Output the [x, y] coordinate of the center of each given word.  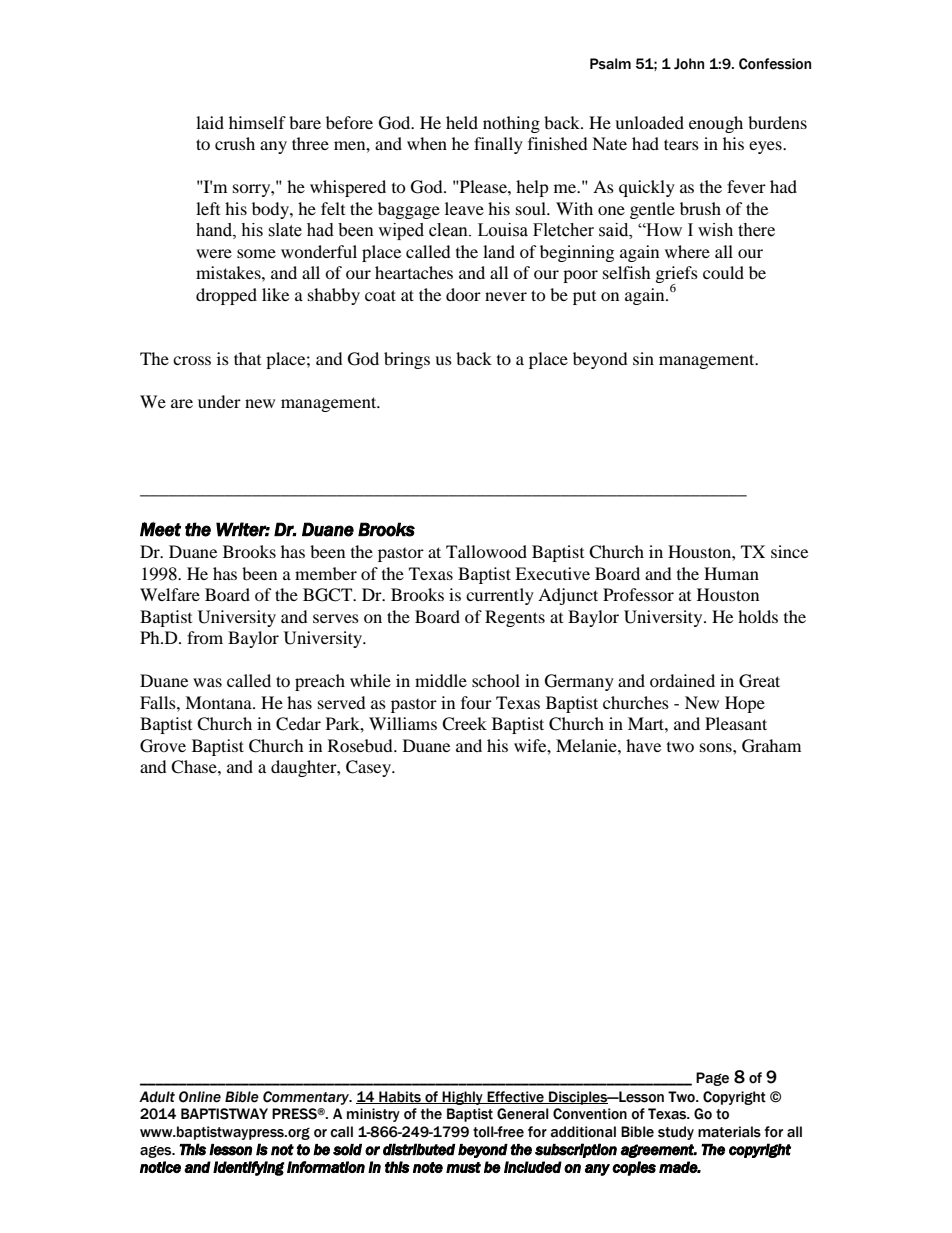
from [205, 637]
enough [716, 124]
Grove [163, 746]
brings [407, 360]
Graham [771, 746]
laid [210, 122]
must [463, 1167]
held [462, 122]
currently [500, 596]
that [247, 358]
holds [758, 616]
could [723, 272]
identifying [249, 1168]
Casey [370, 768]
